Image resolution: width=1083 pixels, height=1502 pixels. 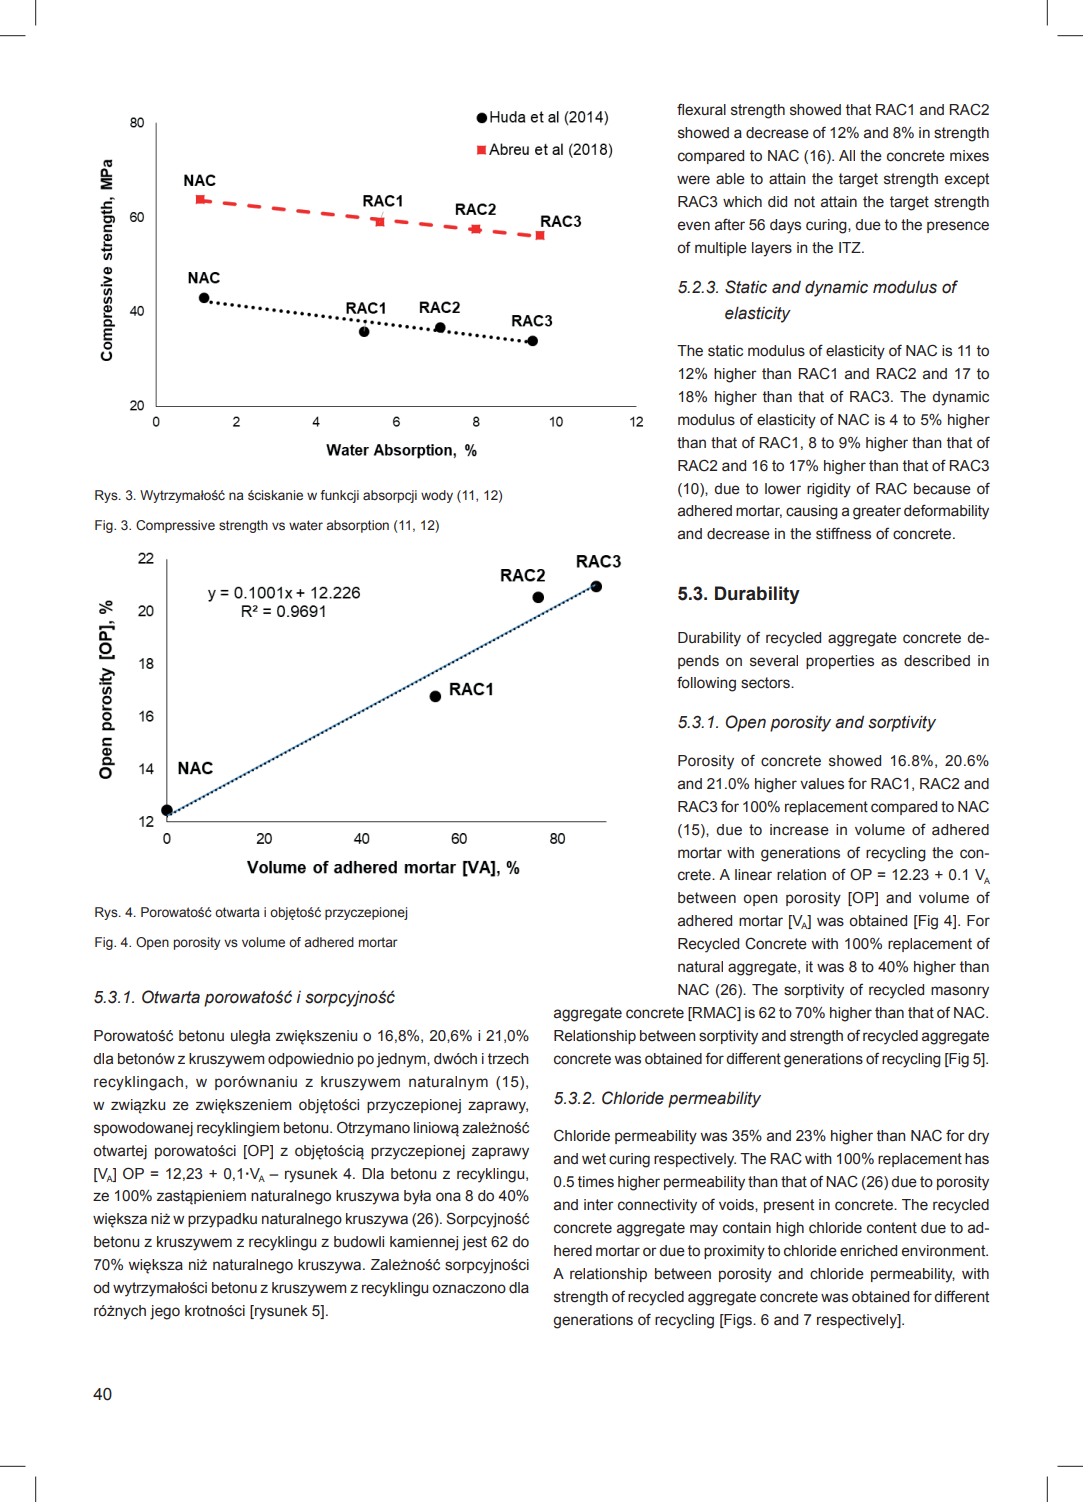 What do you see at coordinates (783, 489) in the page?
I see `lower` at bounding box center [783, 489].
